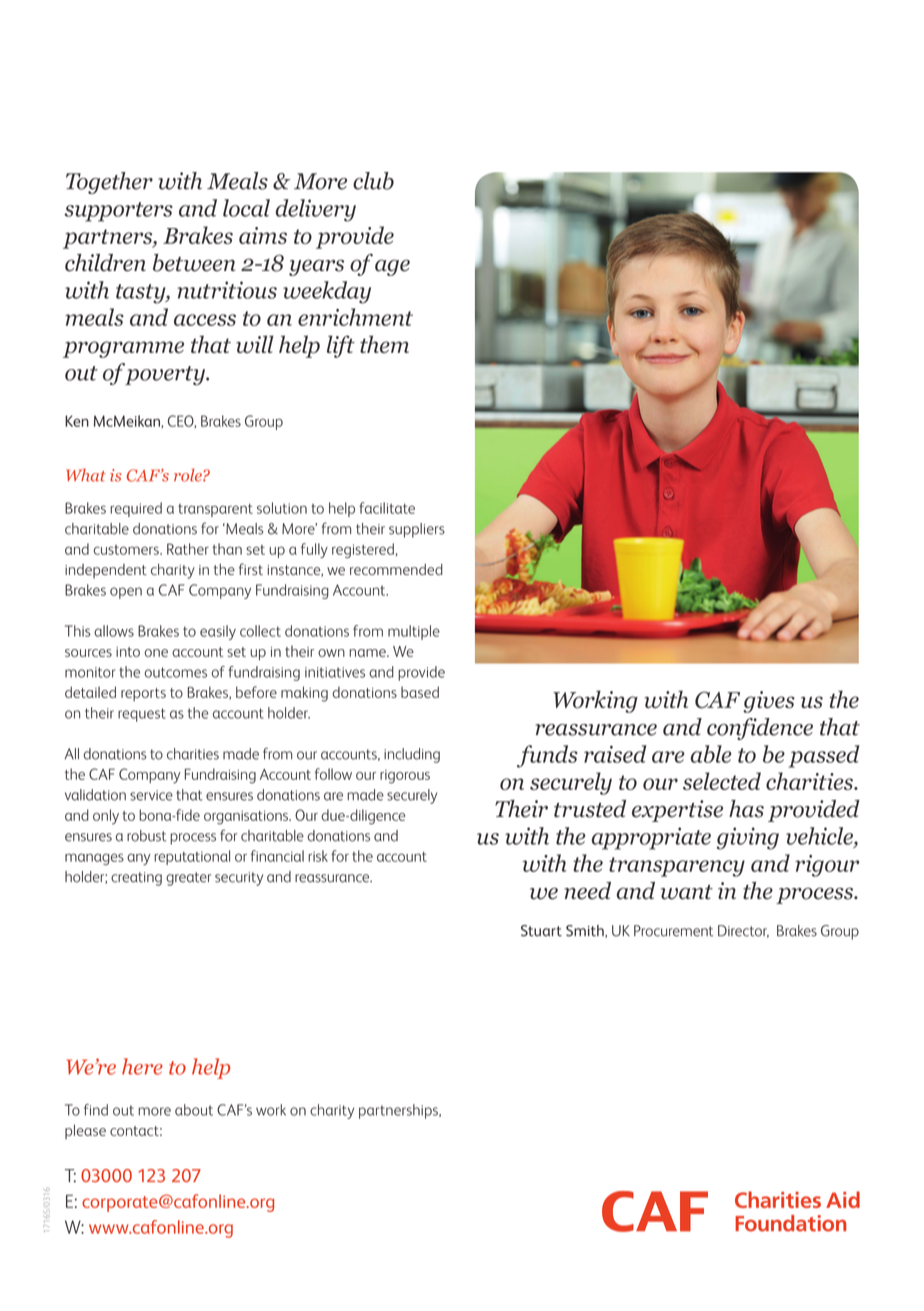 The image size is (924, 1311). I want to click on poverty, so click(164, 375).
